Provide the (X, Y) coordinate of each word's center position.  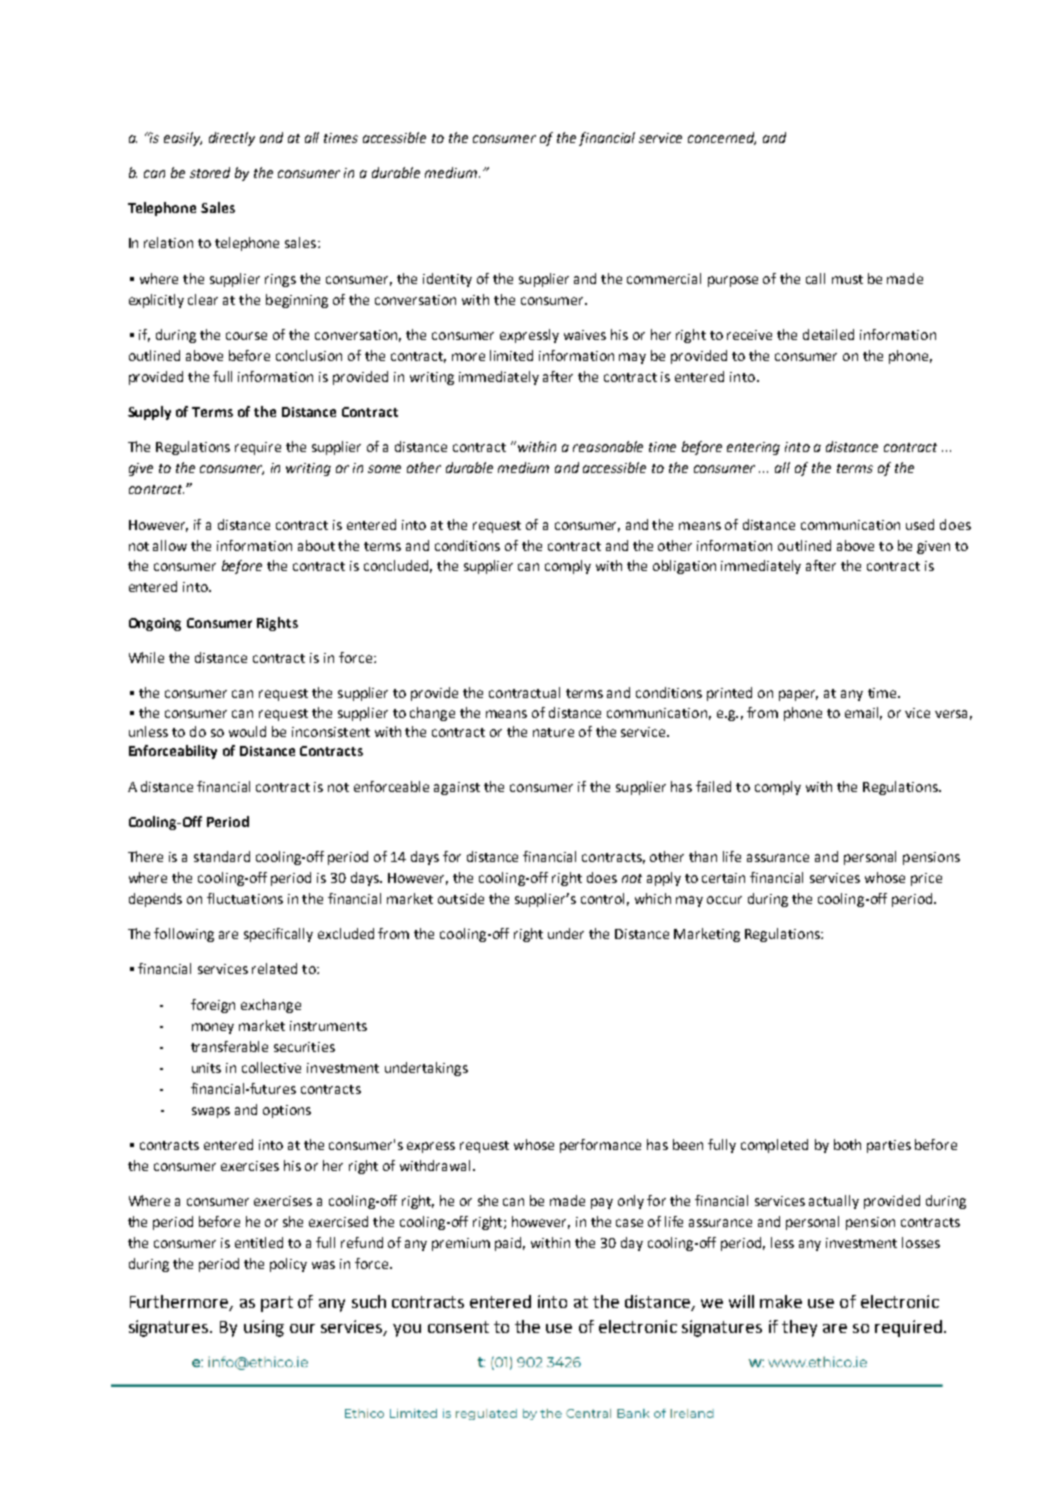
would (247, 731)
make (781, 1301)
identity (447, 280)
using (264, 1328)
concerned (722, 138)
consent (458, 1327)
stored (210, 172)
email (863, 713)
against (457, 788)
